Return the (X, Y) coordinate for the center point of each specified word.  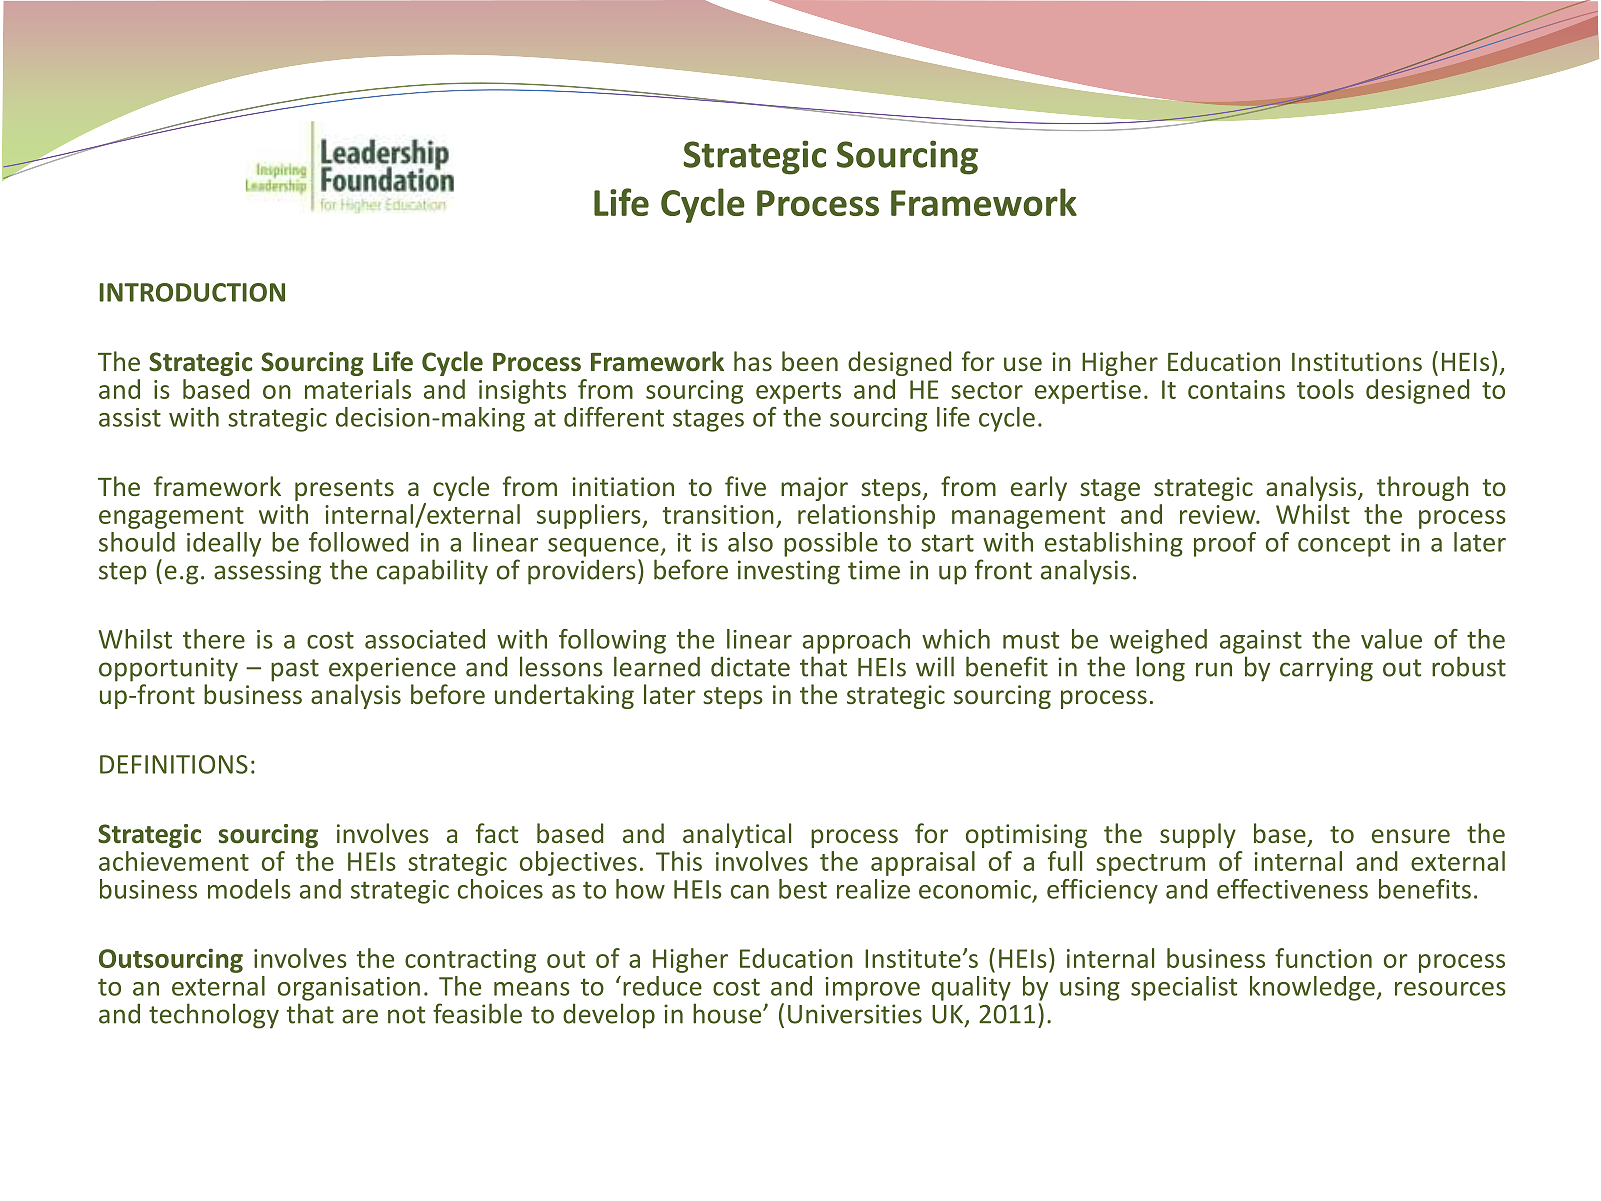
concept (1344, 545)
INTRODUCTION (192, 292)
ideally (224, 544)
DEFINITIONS (174, 764)
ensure (1411, 836)
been (810, 361)
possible (831, 544)
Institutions (1357, 361)
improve (872, 989)
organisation (349, 989)
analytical (737, 835)
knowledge (1312, 988)
